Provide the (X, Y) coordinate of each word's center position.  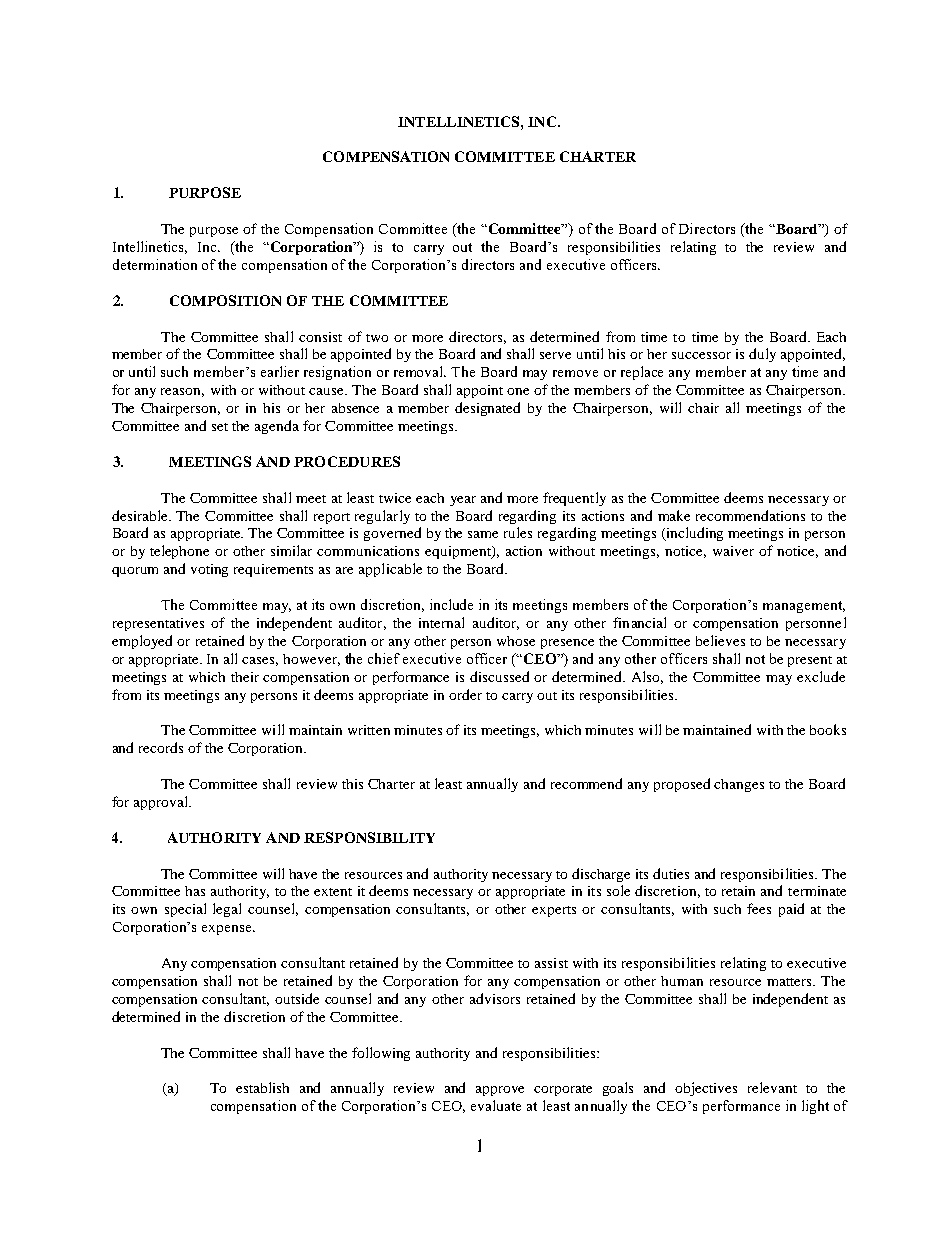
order (465, 694)
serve (555, 355)
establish (262, 1087)
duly (762, 355)
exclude (821, 676)
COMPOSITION (225, 300)
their (245, 677)
